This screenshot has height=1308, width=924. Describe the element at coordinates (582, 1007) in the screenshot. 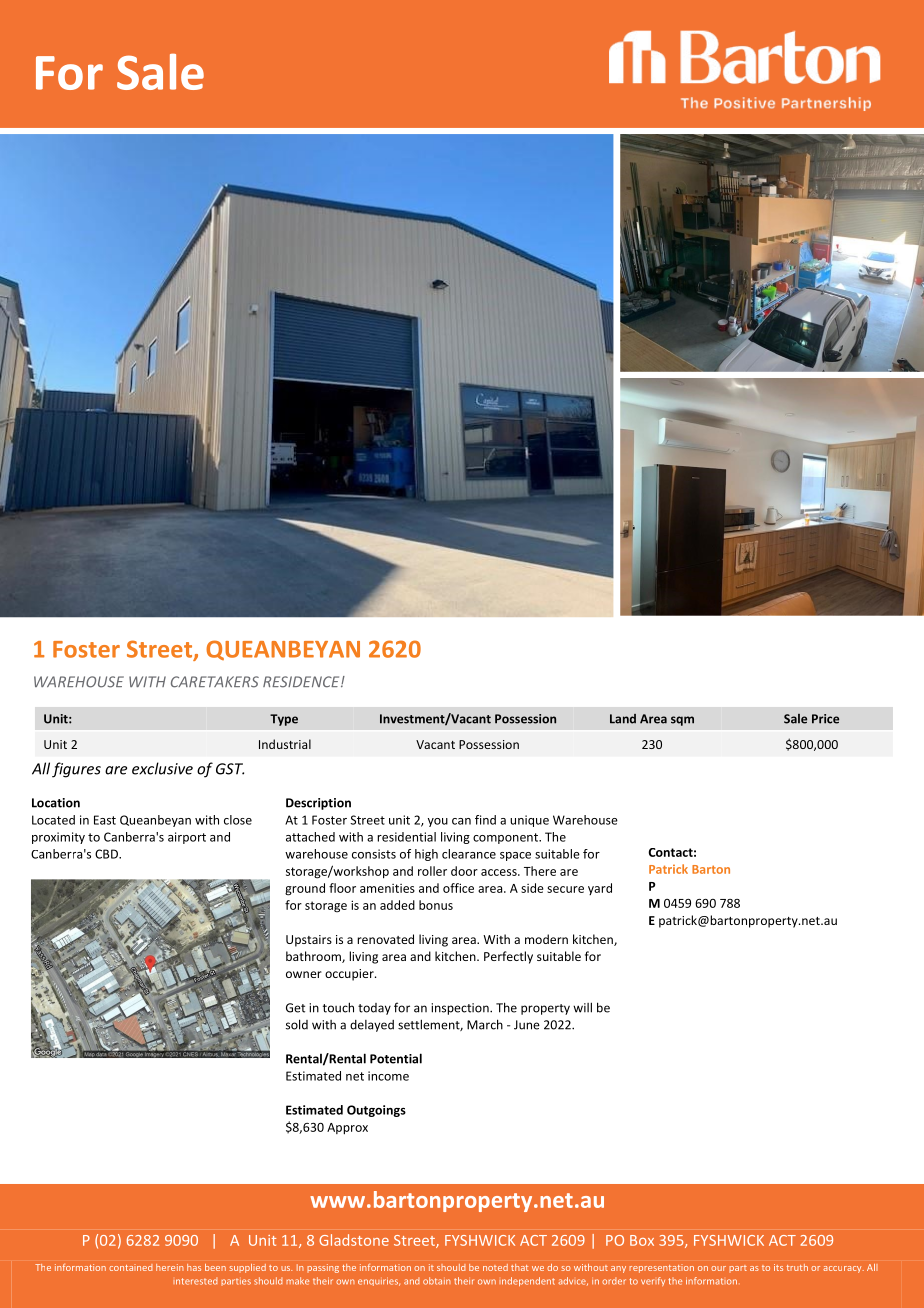

I see `will` at that location.
